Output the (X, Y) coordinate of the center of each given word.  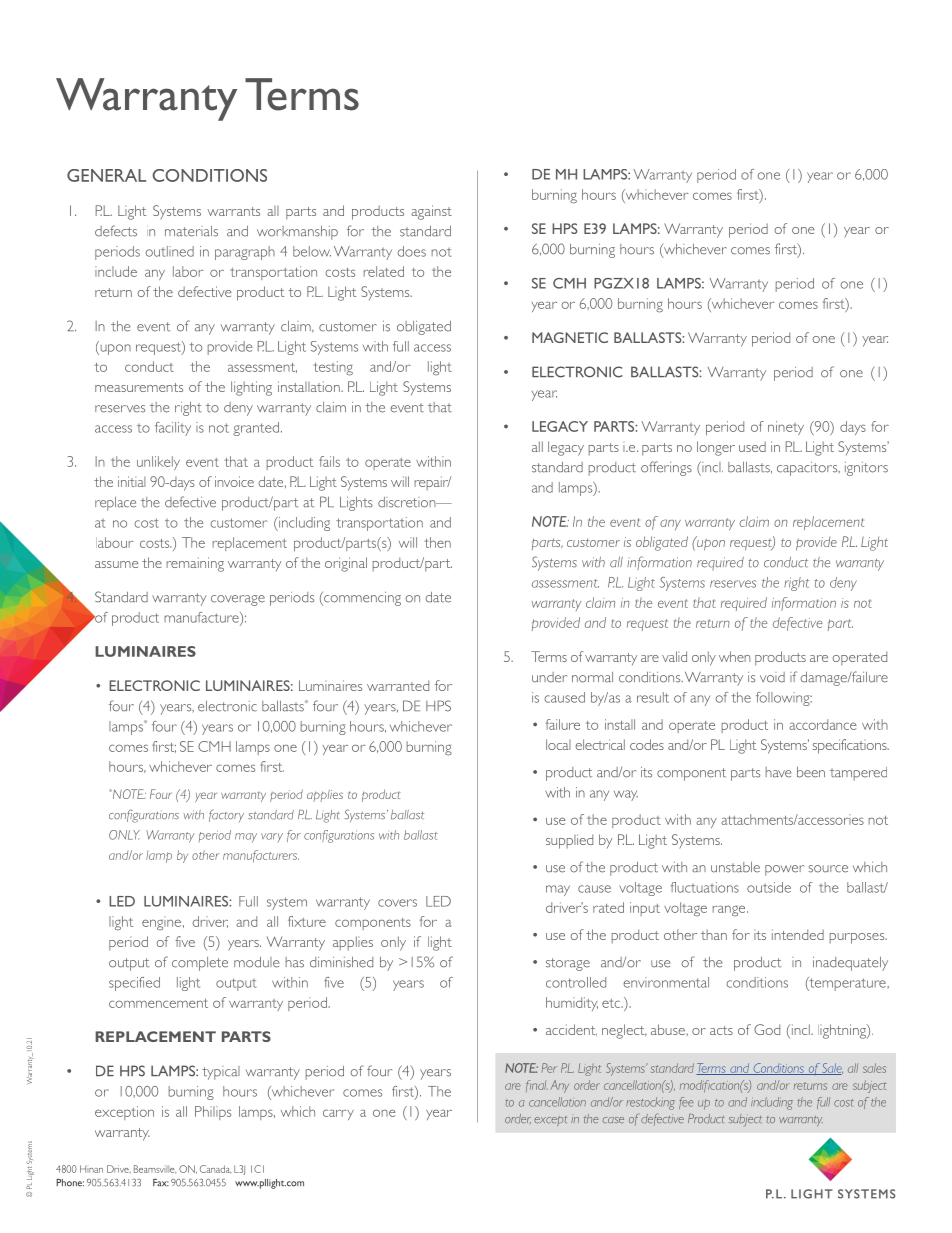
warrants (233, 211)
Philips (213, 1113)
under (549, 677)
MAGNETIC (570, 337)
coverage (238, 600)
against (431, 212)
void (772, 677)
